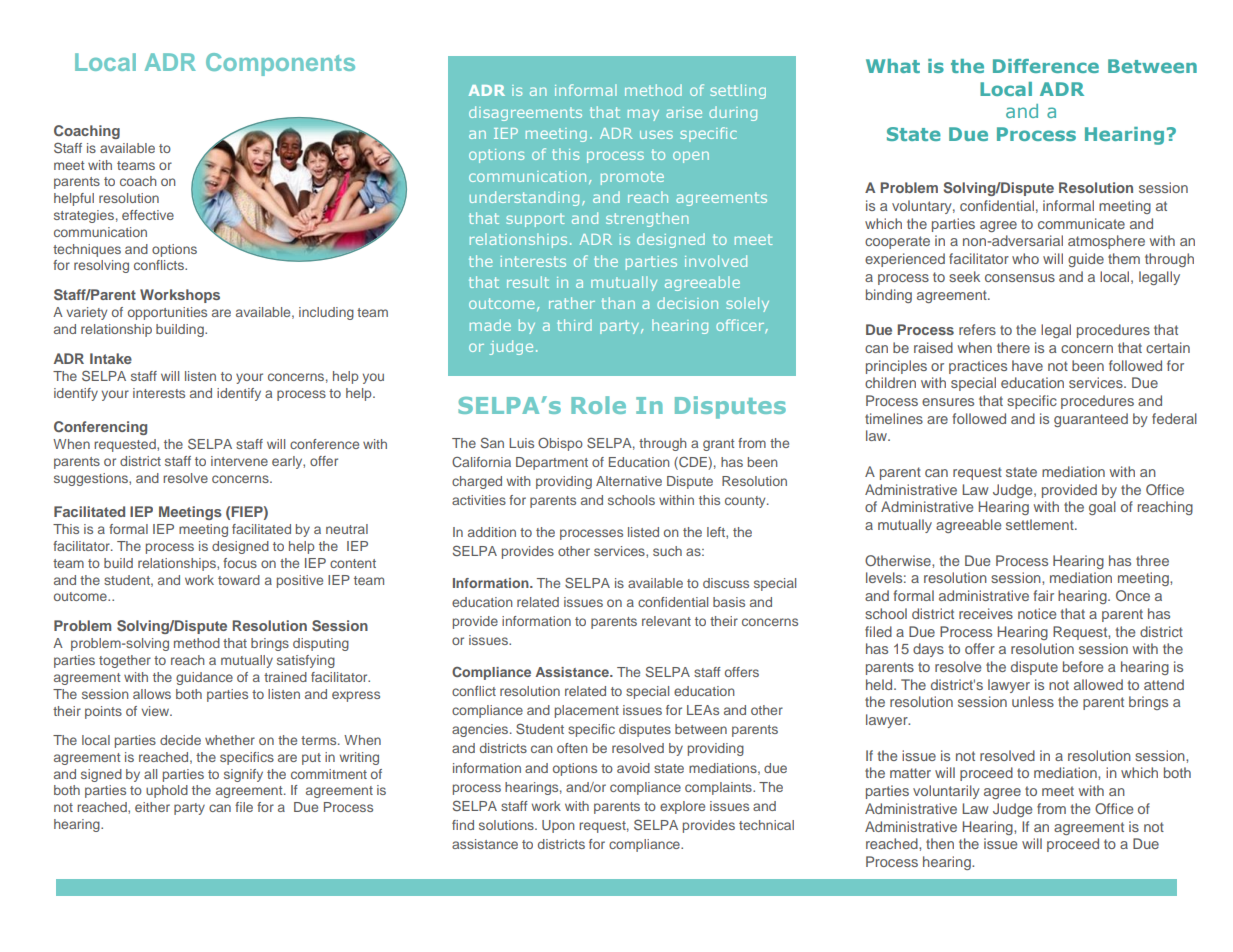 Image resolution: width=1233 pixels, height=952 pixels. I want to click on intervene, so click(239, 461).
